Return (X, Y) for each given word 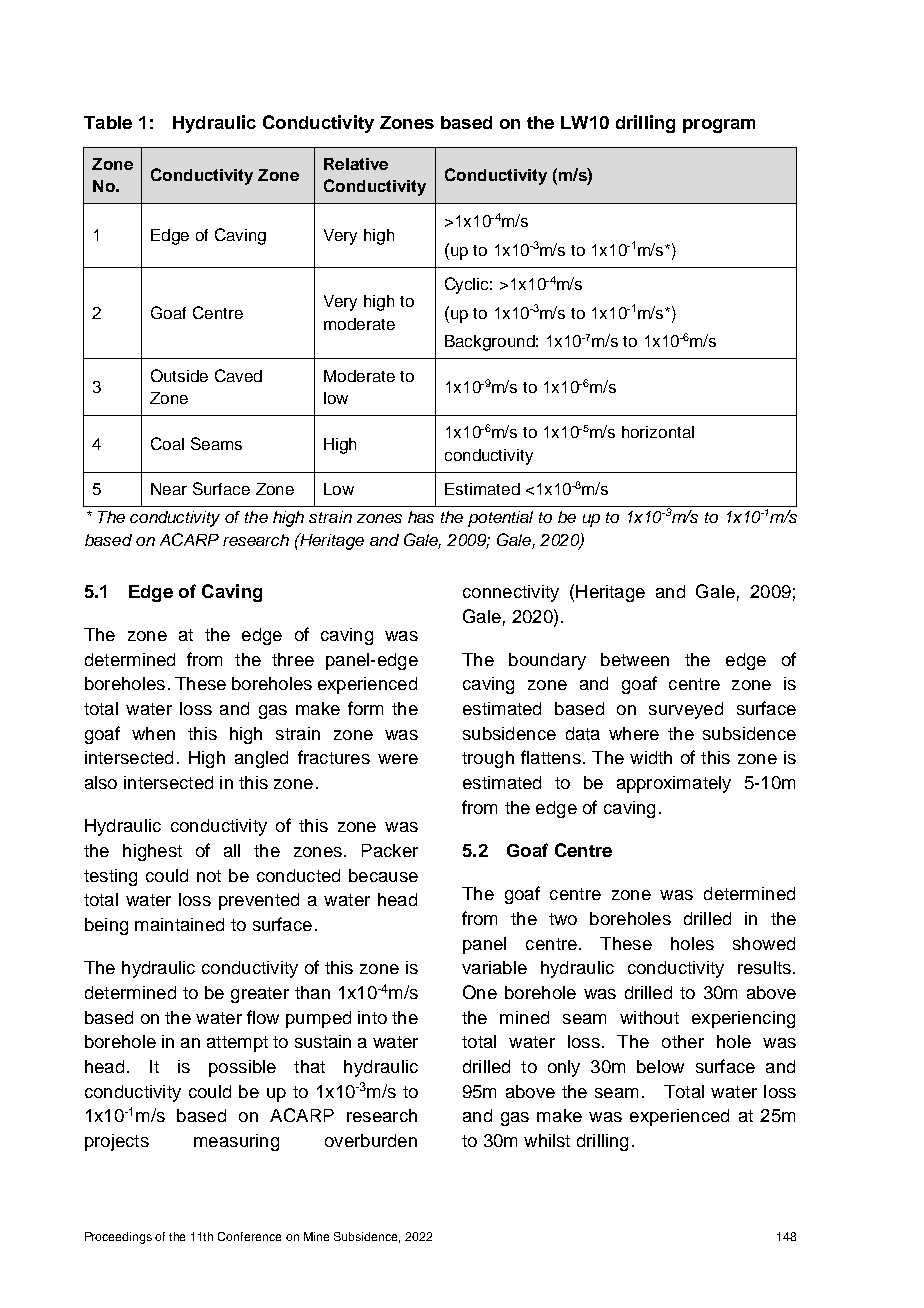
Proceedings (118, 1238)
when (153, 733)
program (719, 126)
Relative (356, 164)
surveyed (686, 710)
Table (108, 122)
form (365, 708)
